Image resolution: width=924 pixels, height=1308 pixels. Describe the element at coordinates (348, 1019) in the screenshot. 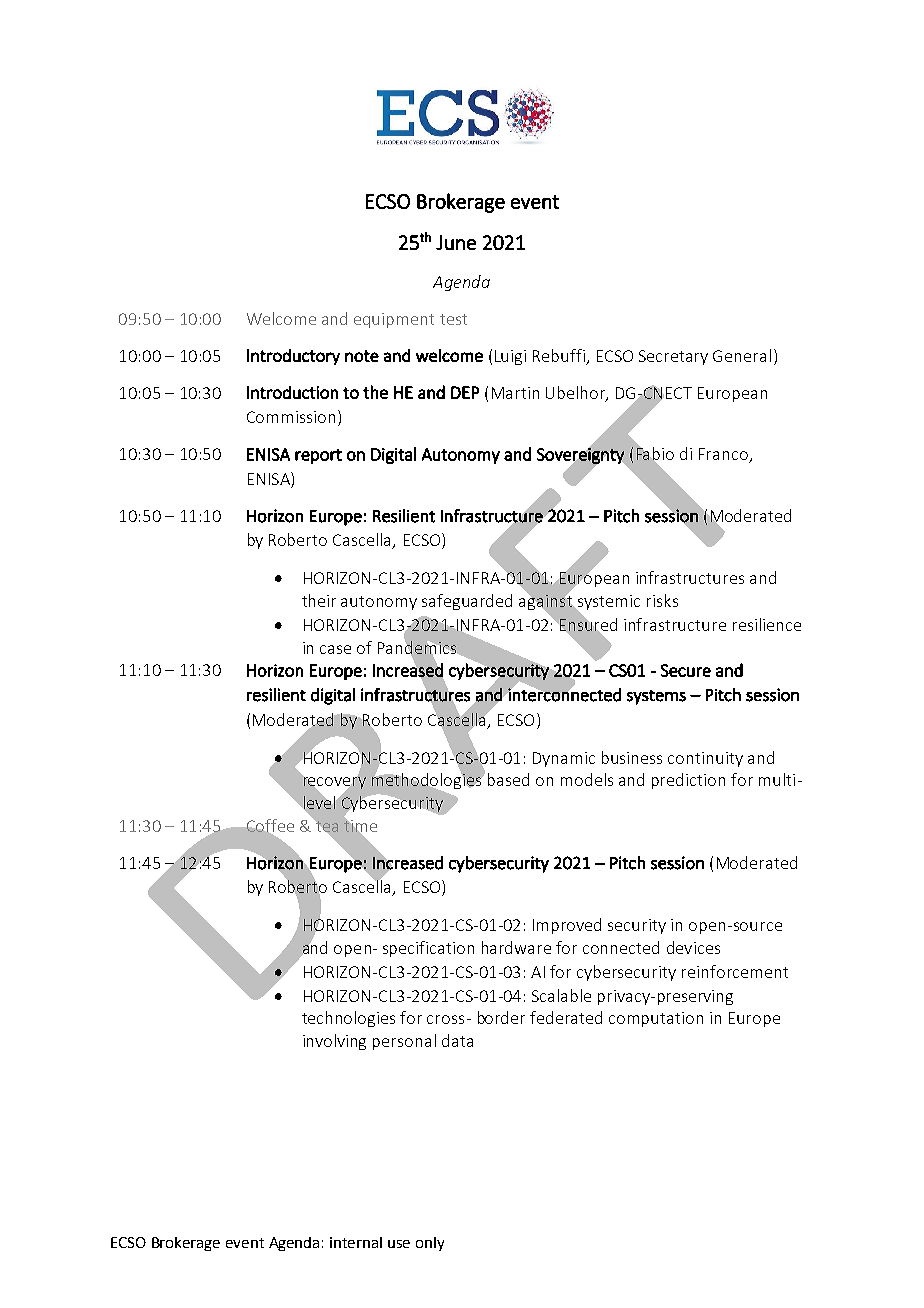

I see `technologies` at that location.
